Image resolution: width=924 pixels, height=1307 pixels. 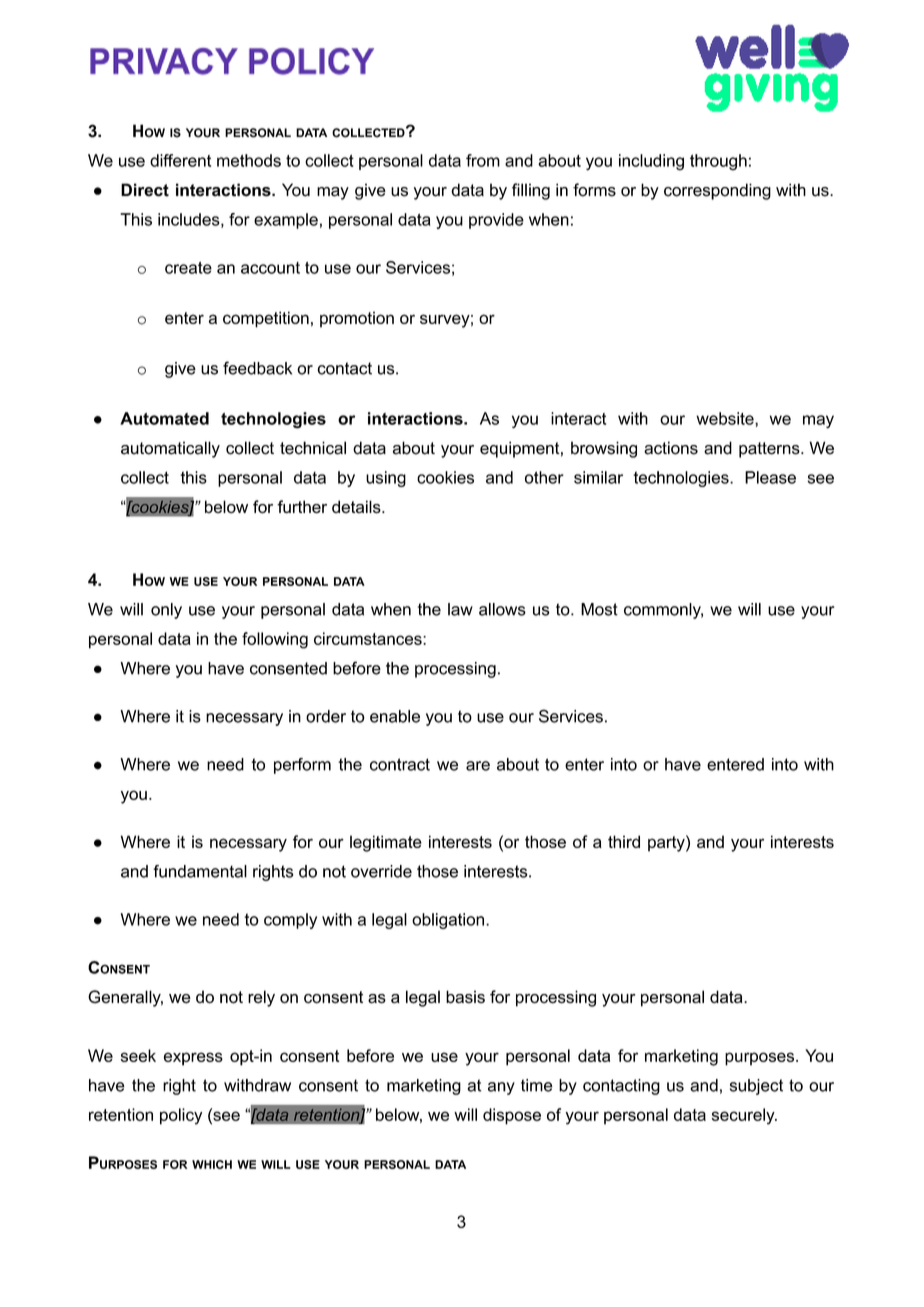 What do you see at coordinates (717, 191) in the image?
I see `corresponding` at bounding box center [717, 191].
